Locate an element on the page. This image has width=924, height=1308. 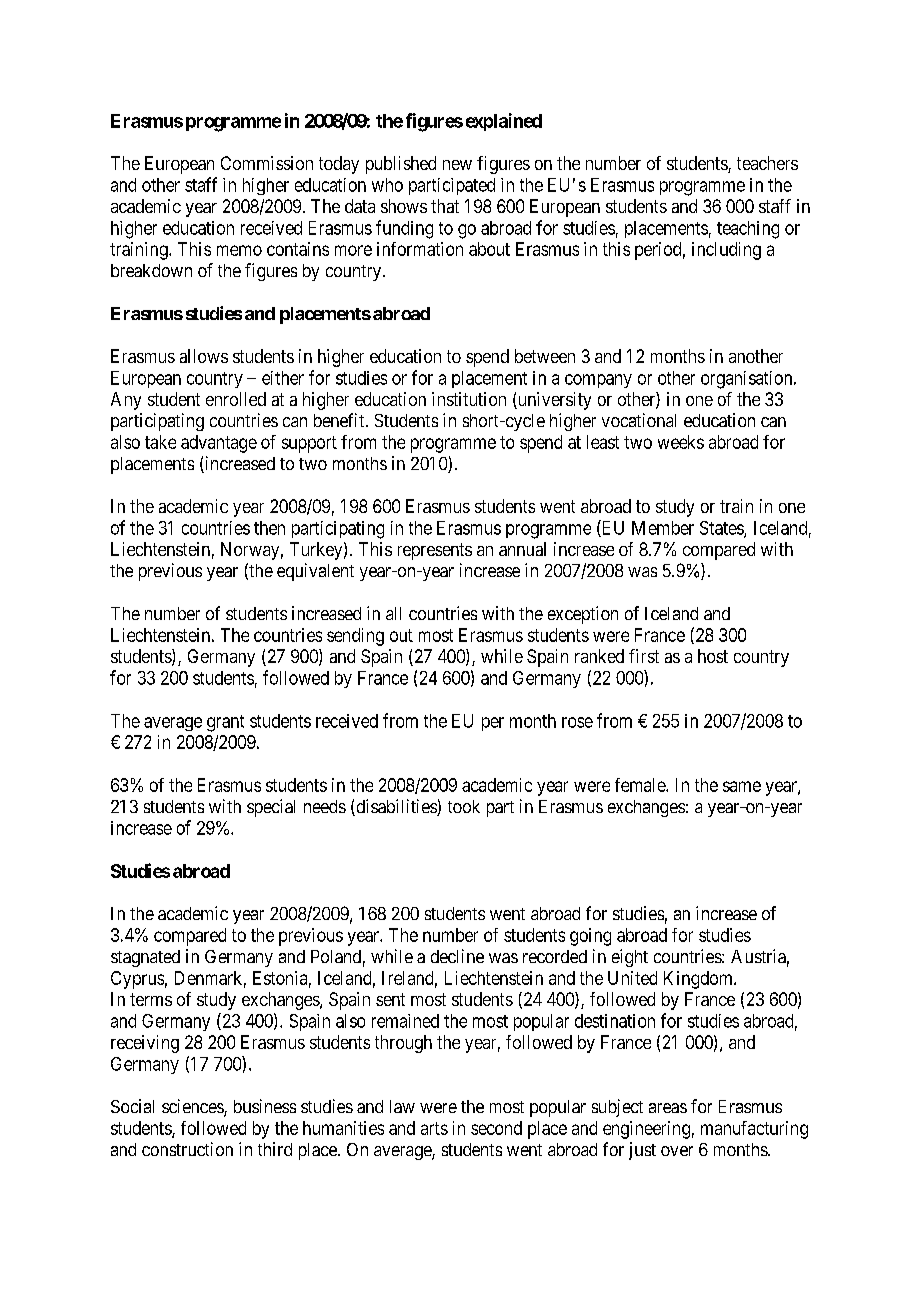
new is located at coordinates (457, 165).
